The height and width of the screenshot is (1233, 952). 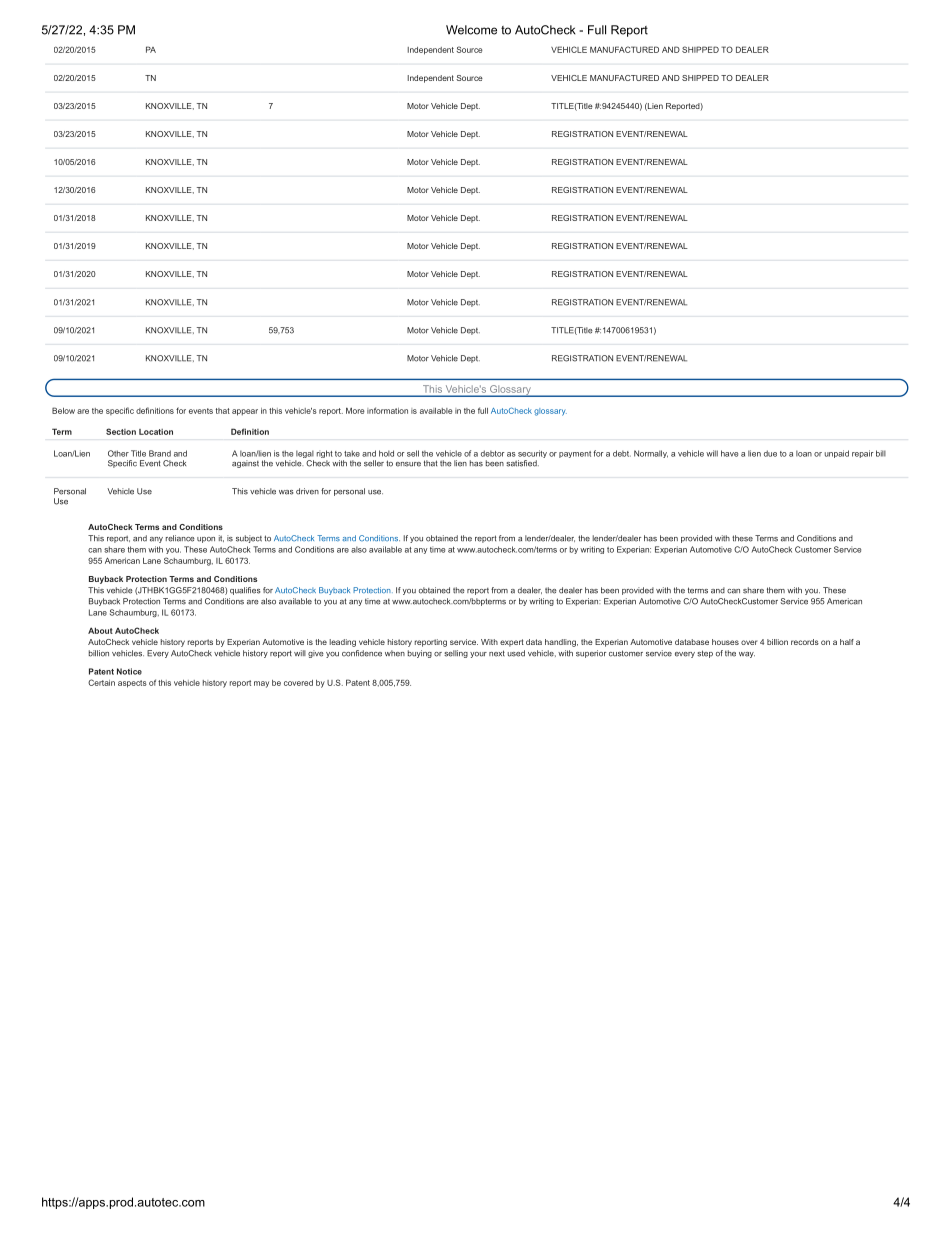 What do you see at coordinates (245, 412) in the screenshot?
I see `appear` at bounding box center [245, 412].
